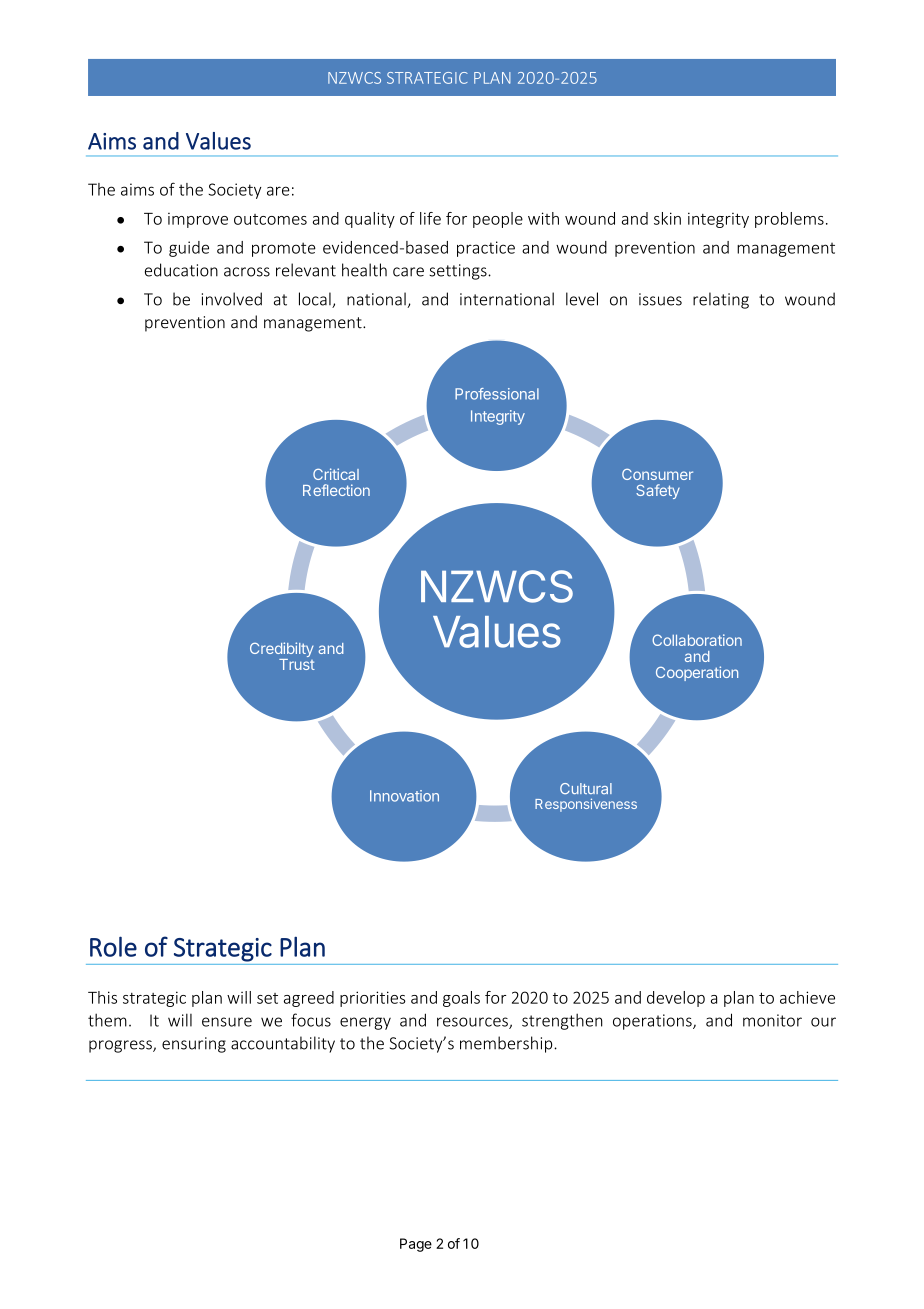 This screenshot has width=924, height=1309. What do you see at coordinates (404, 796) in the screenshot?
I see `Innovation` at bounding box center [404, 796].
